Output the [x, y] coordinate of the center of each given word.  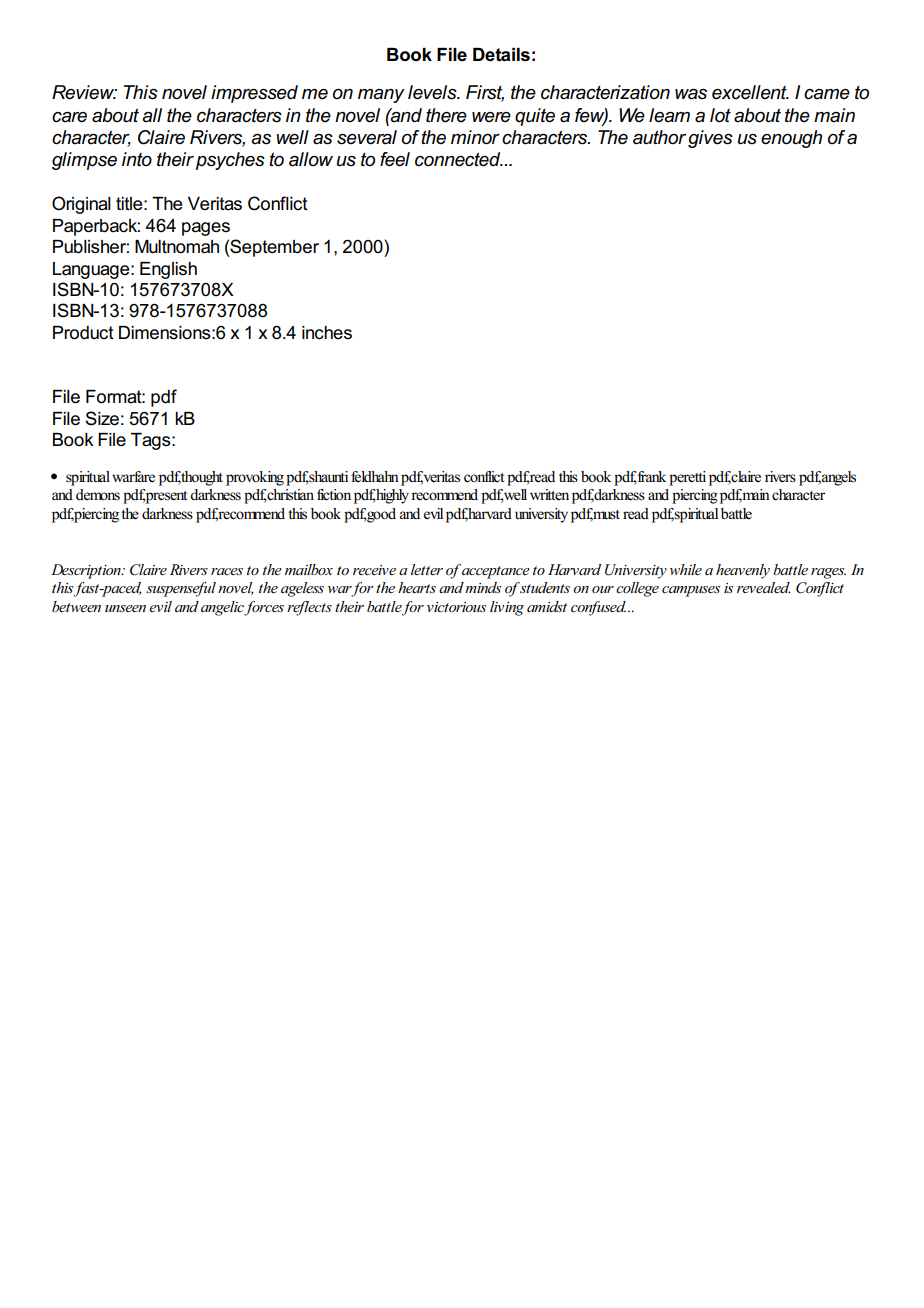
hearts [417, 587]
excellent [750, 92]
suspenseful [181, 589]
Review [84, 92]
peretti [687, 478]
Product [83, 333]
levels [433, 92]
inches [327, 333]
